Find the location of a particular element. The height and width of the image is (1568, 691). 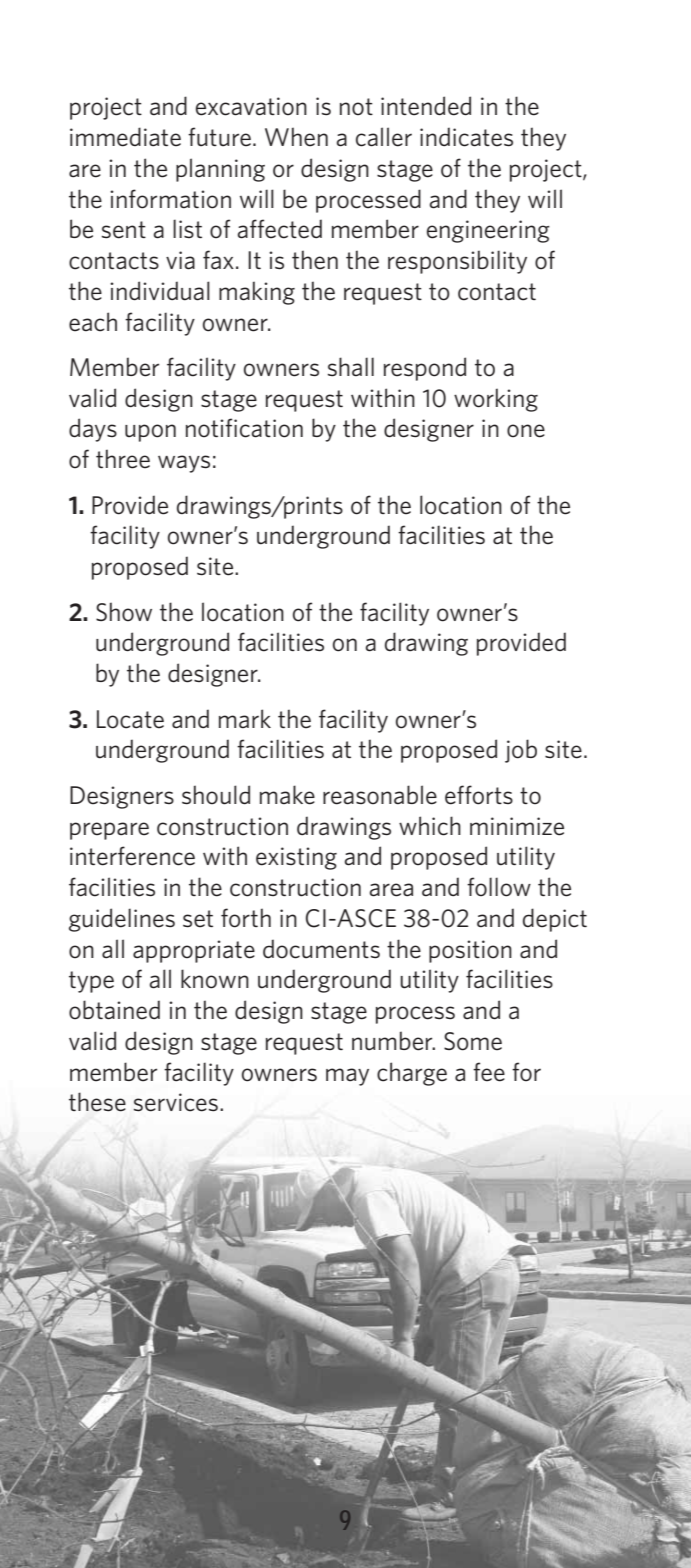

immediate is located at coordinates (125, 137).
